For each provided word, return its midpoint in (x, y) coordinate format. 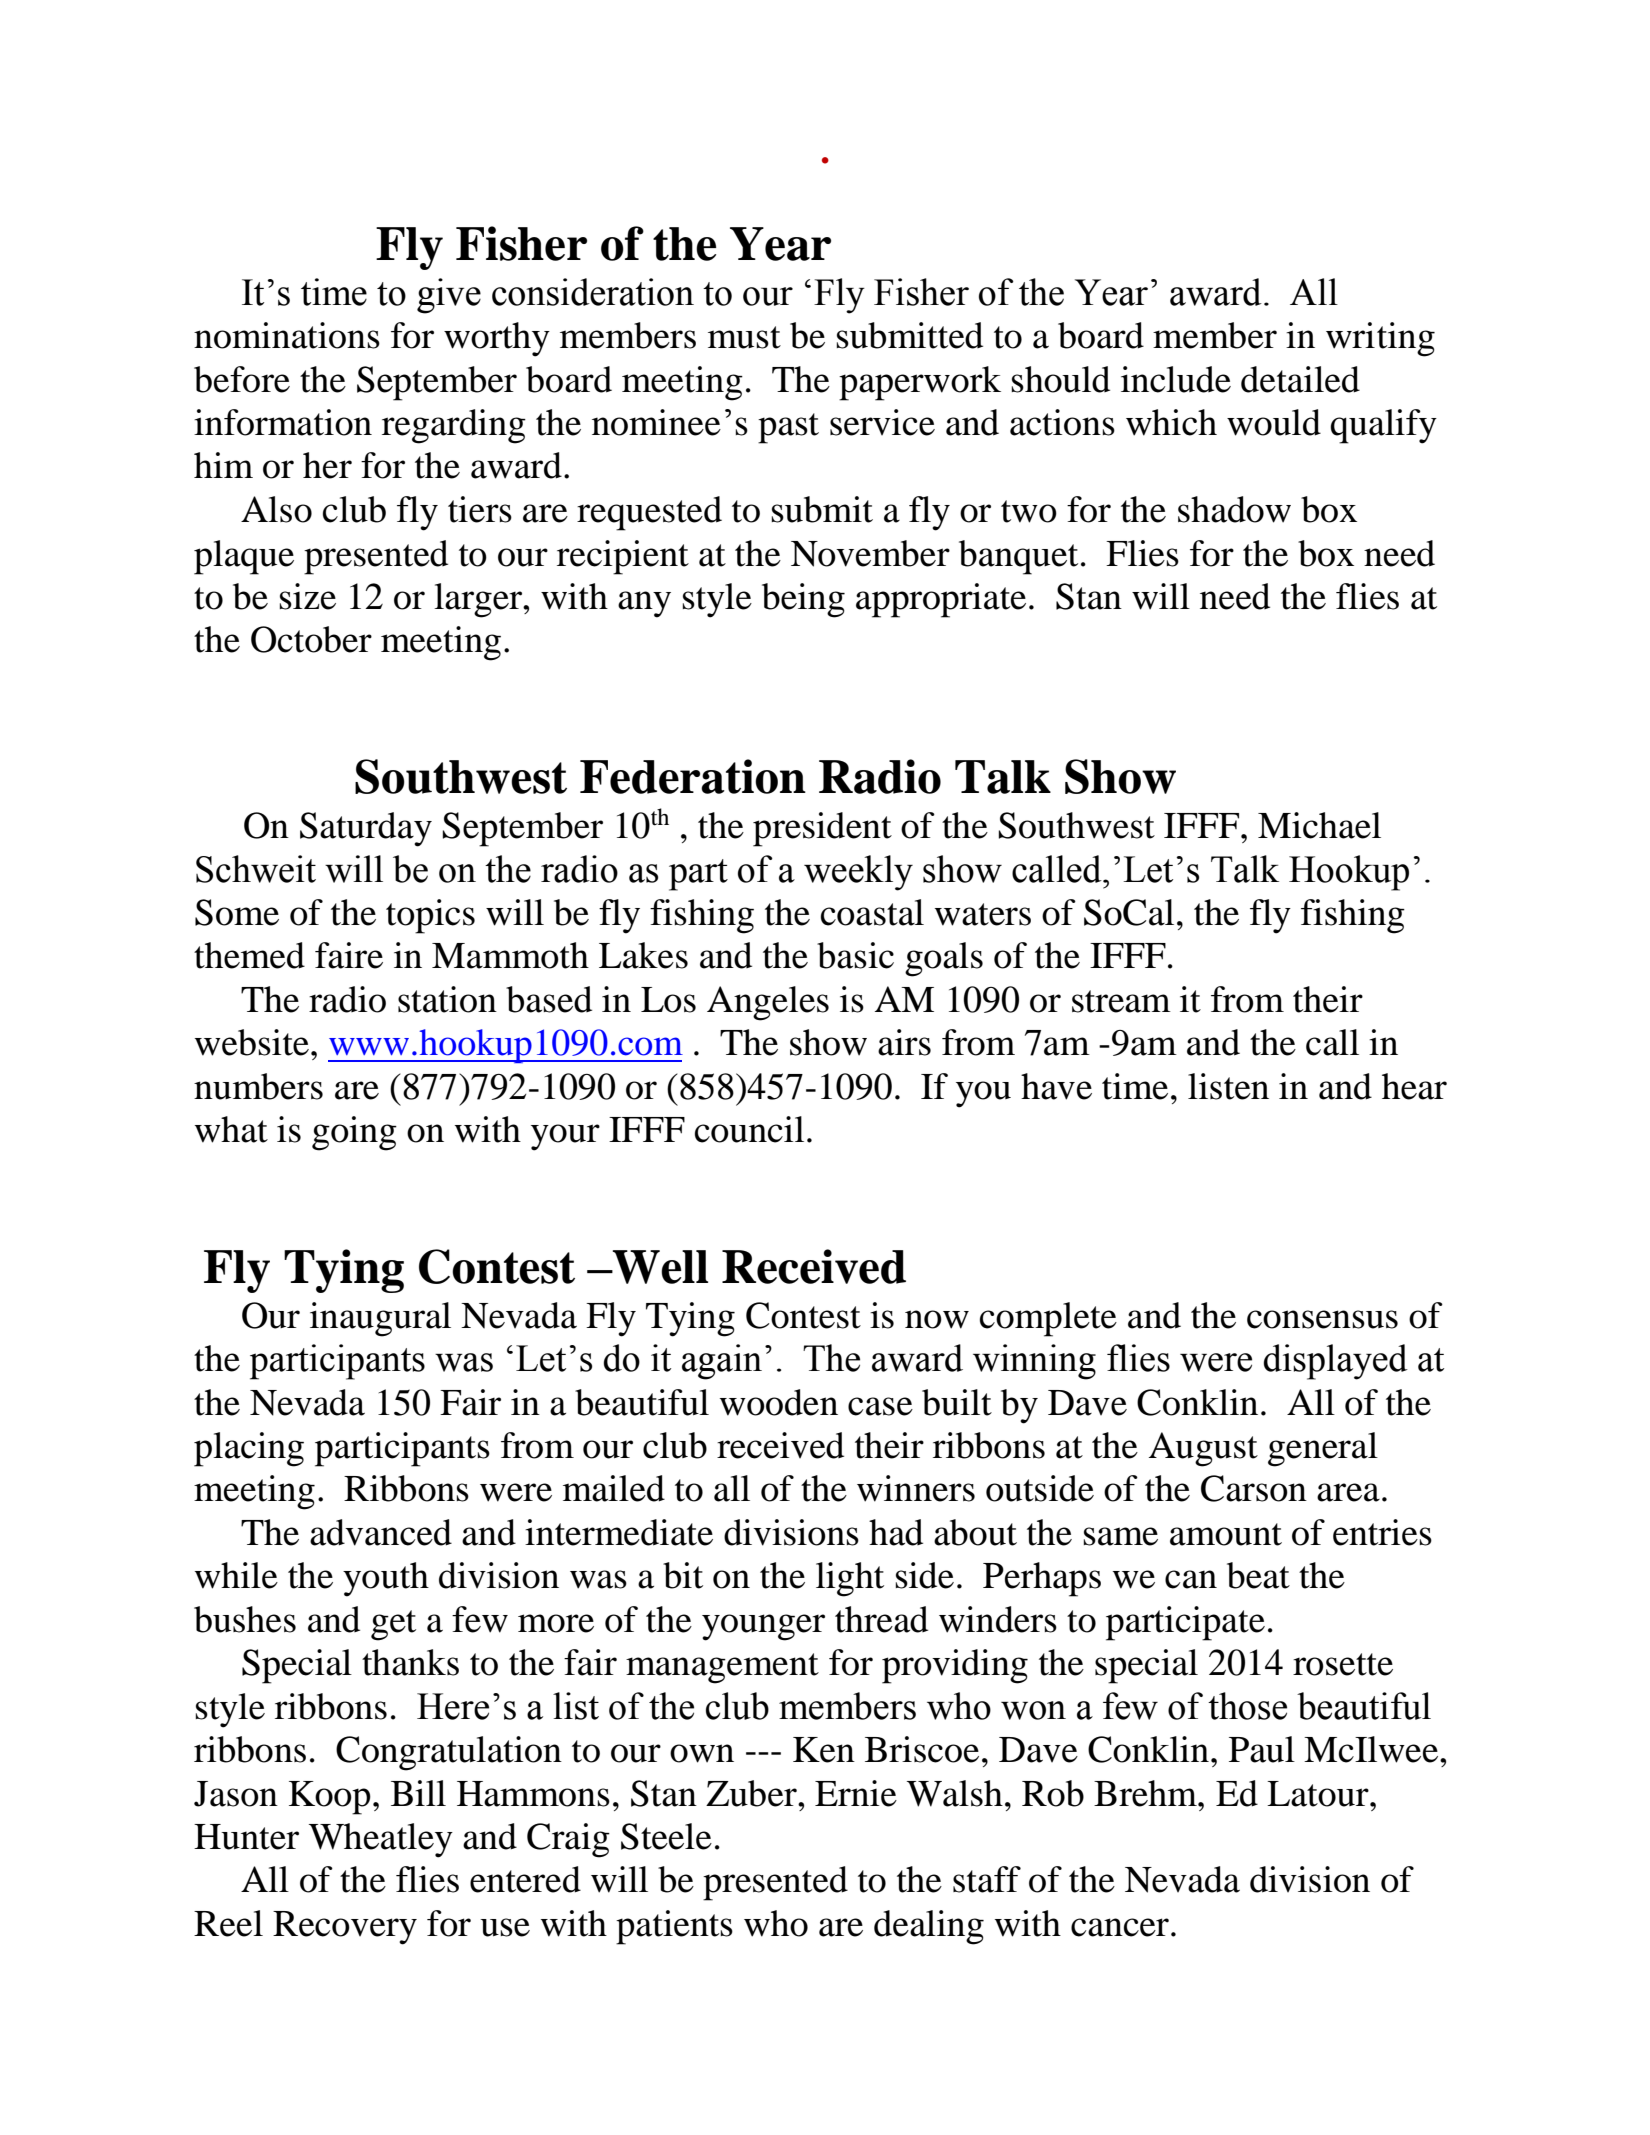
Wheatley (381, 1840)
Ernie (856, 1793)
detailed (1300, 379)
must (744, 337)
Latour (1319, 1794)
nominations (287, 335)
